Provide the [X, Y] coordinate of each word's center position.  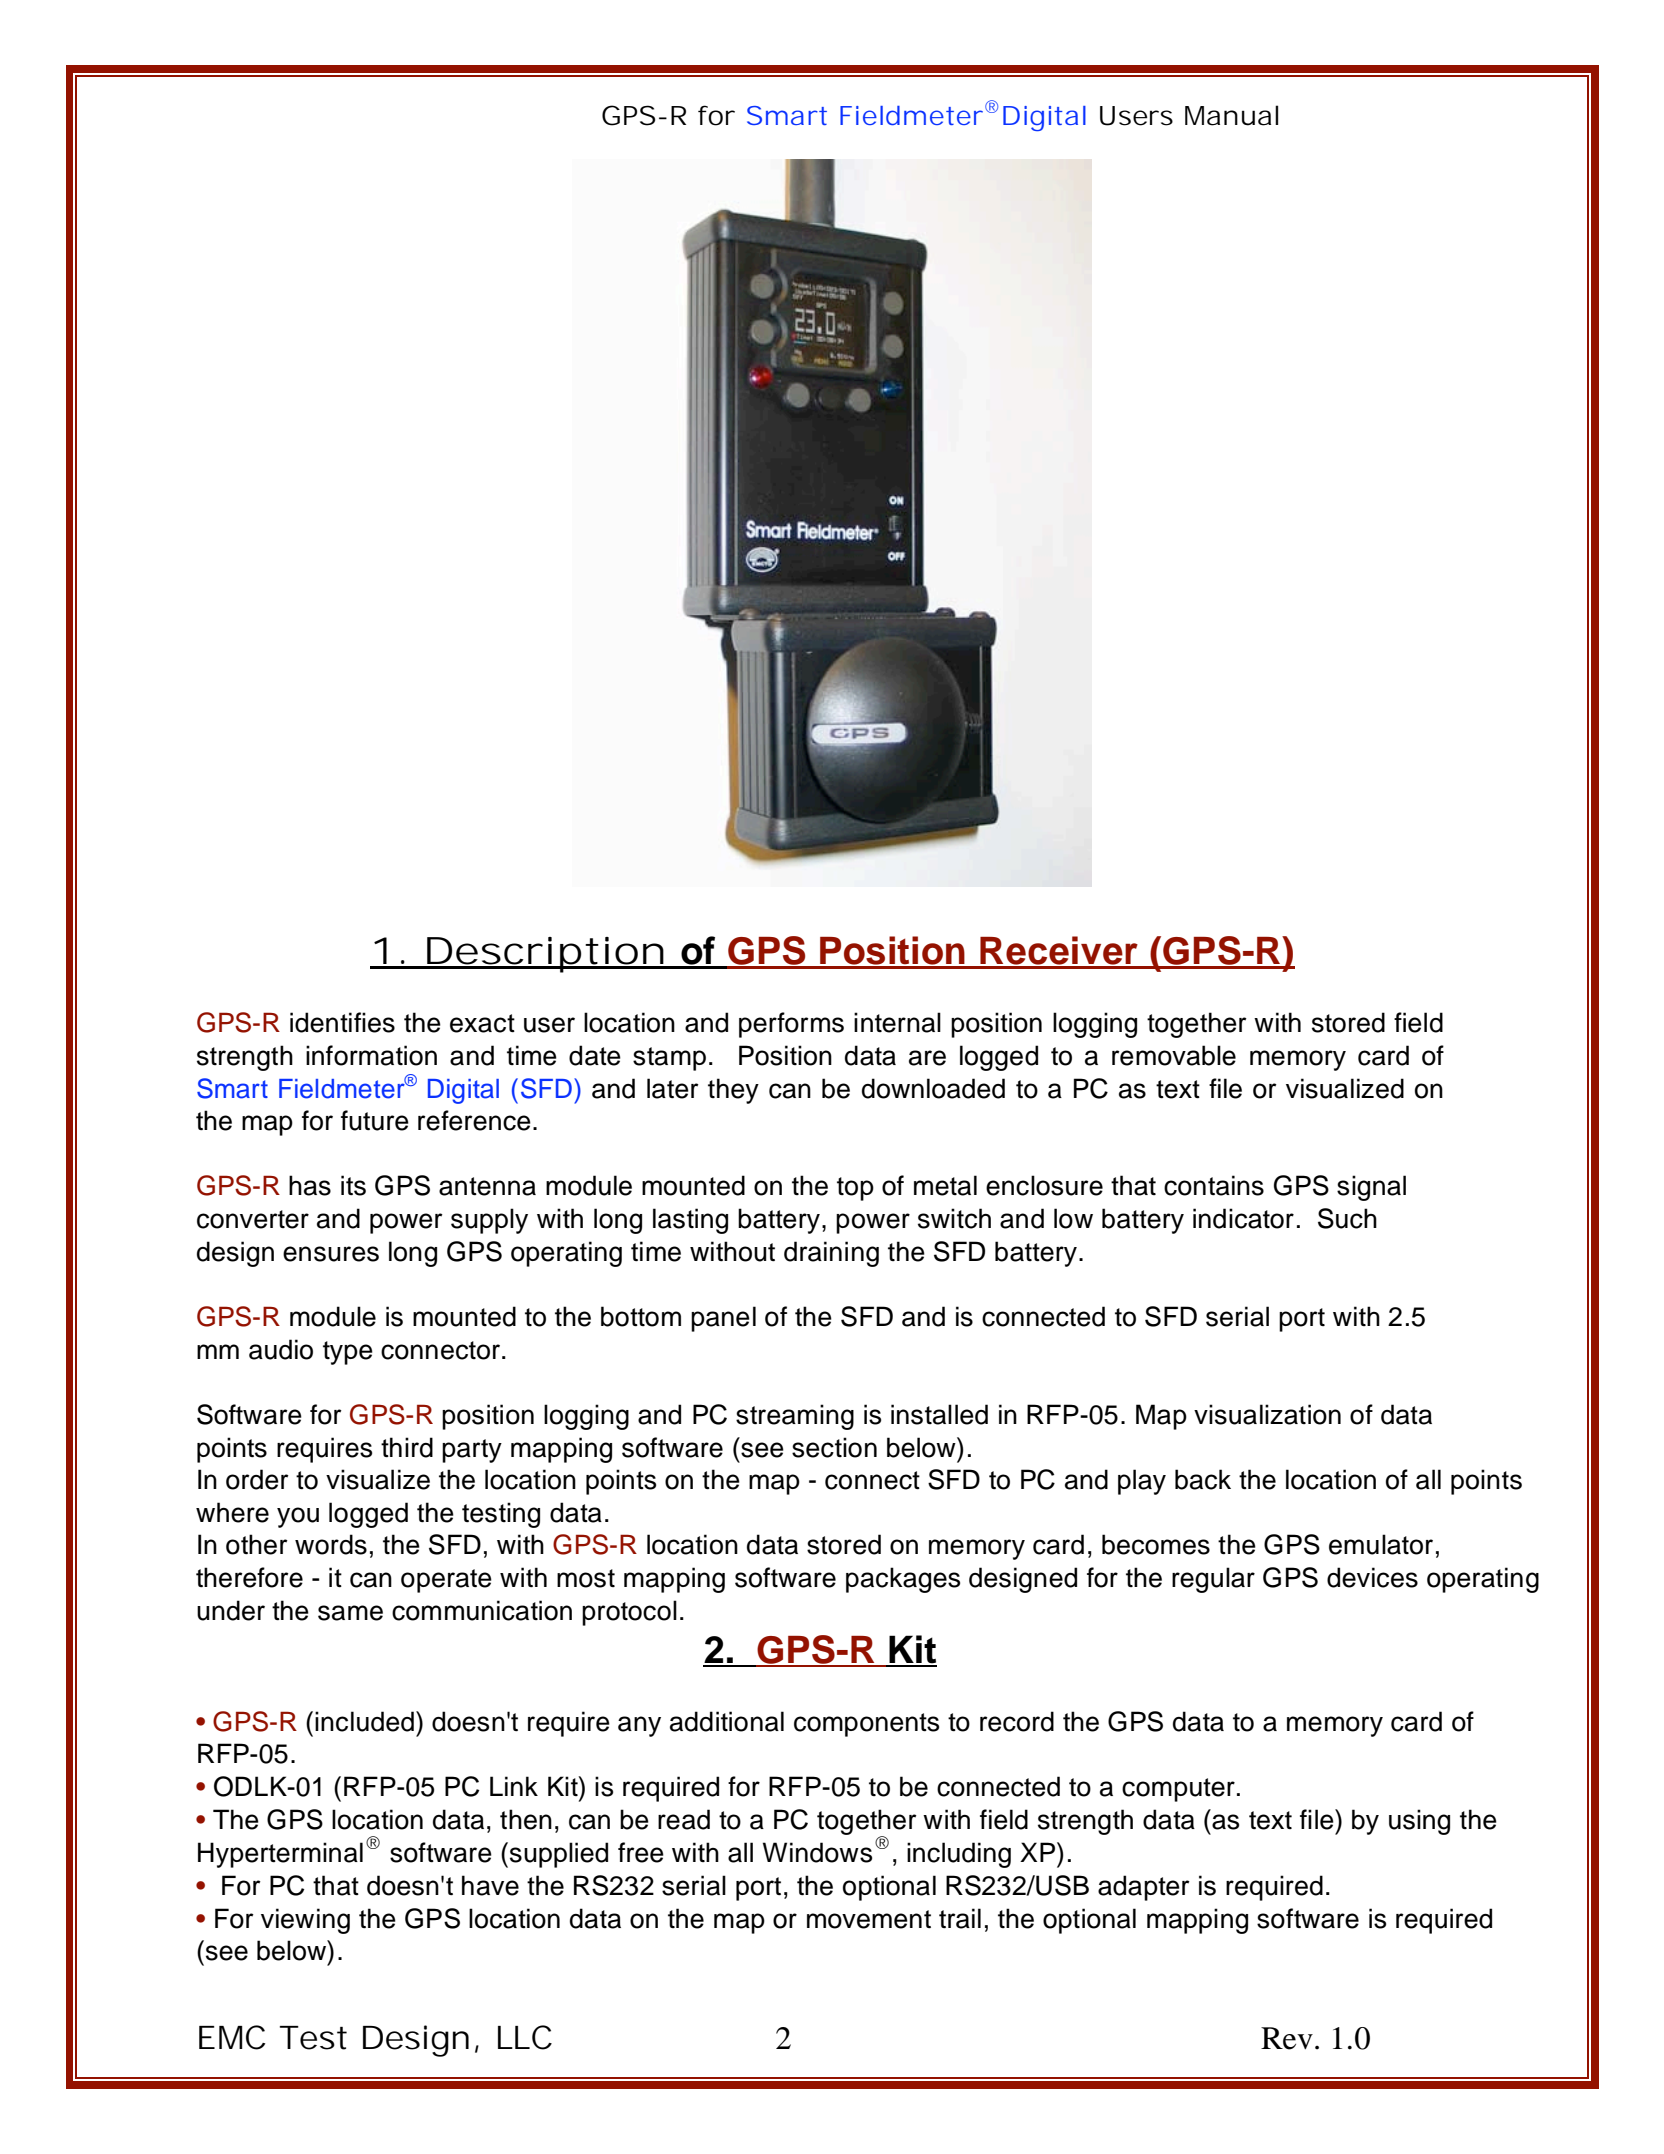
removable [1174, 1055]
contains [1214, 1185]
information [371, 1055]
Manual [1231, 115]
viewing [305, 1921]
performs [791, 1025]
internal [897, 1022]
